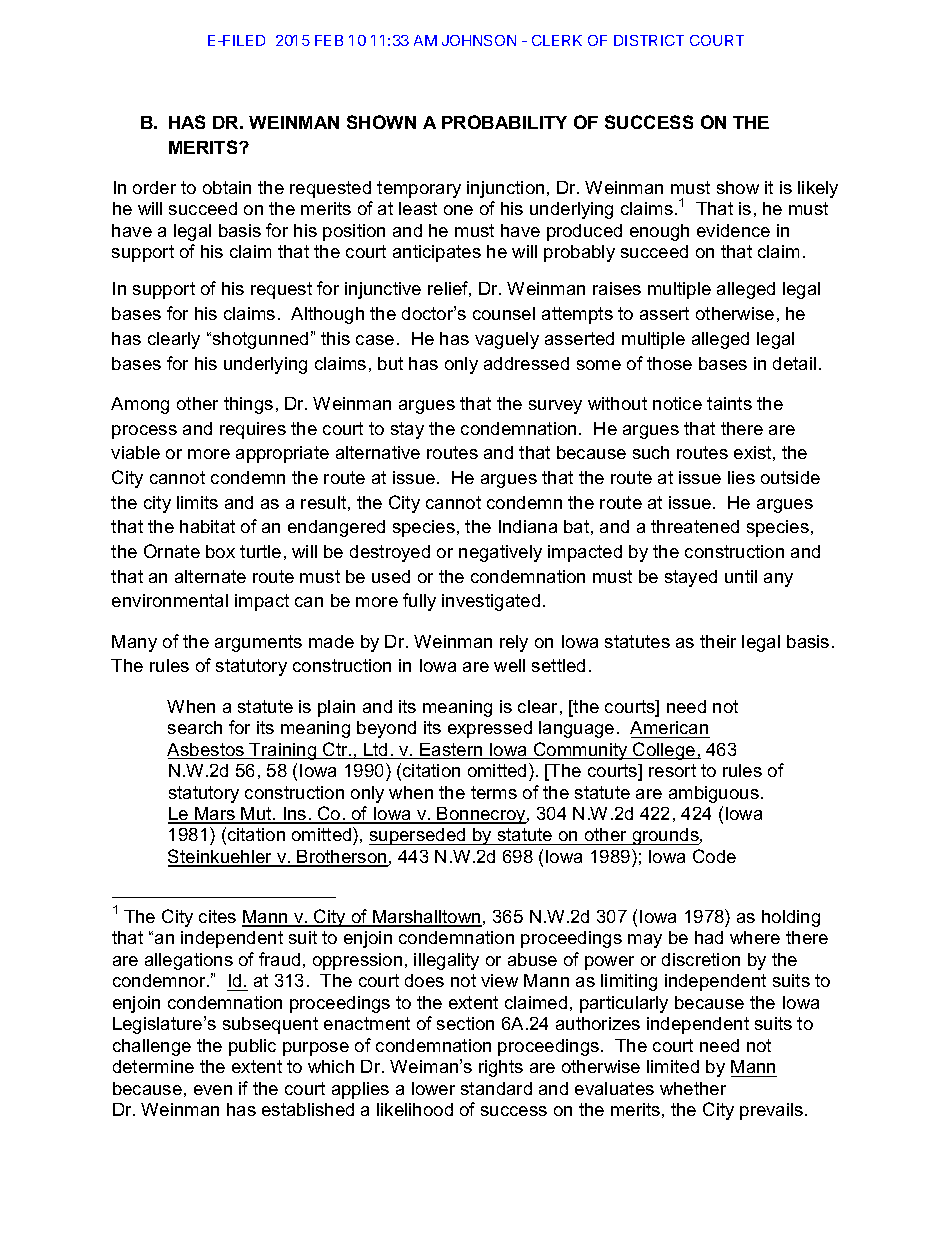 This screenshot has width=952, height=1233. What do you see at coordinates (714, 856) in the screenshot?
I see `Code` at bounding box center [714, 856].
